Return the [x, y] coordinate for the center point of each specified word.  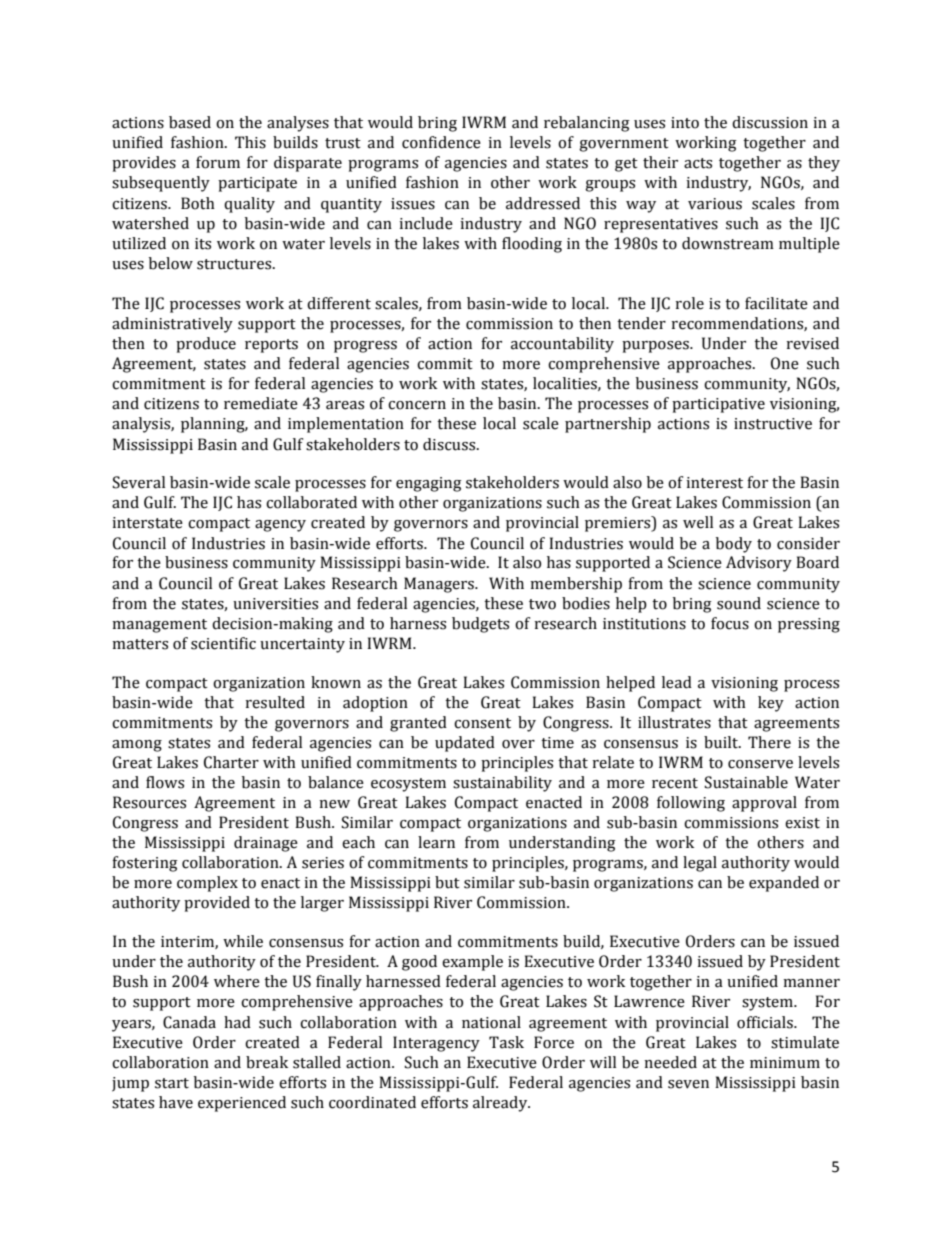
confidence [441, 142]
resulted [275, 702]
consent [482, 723]
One [785, 363]
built [722, 742]
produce [206, 345]
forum [218, 162]
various [715, 204]
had [237, 1022]
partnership [608, 425]
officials [766, 1022]
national [491, 1022]
